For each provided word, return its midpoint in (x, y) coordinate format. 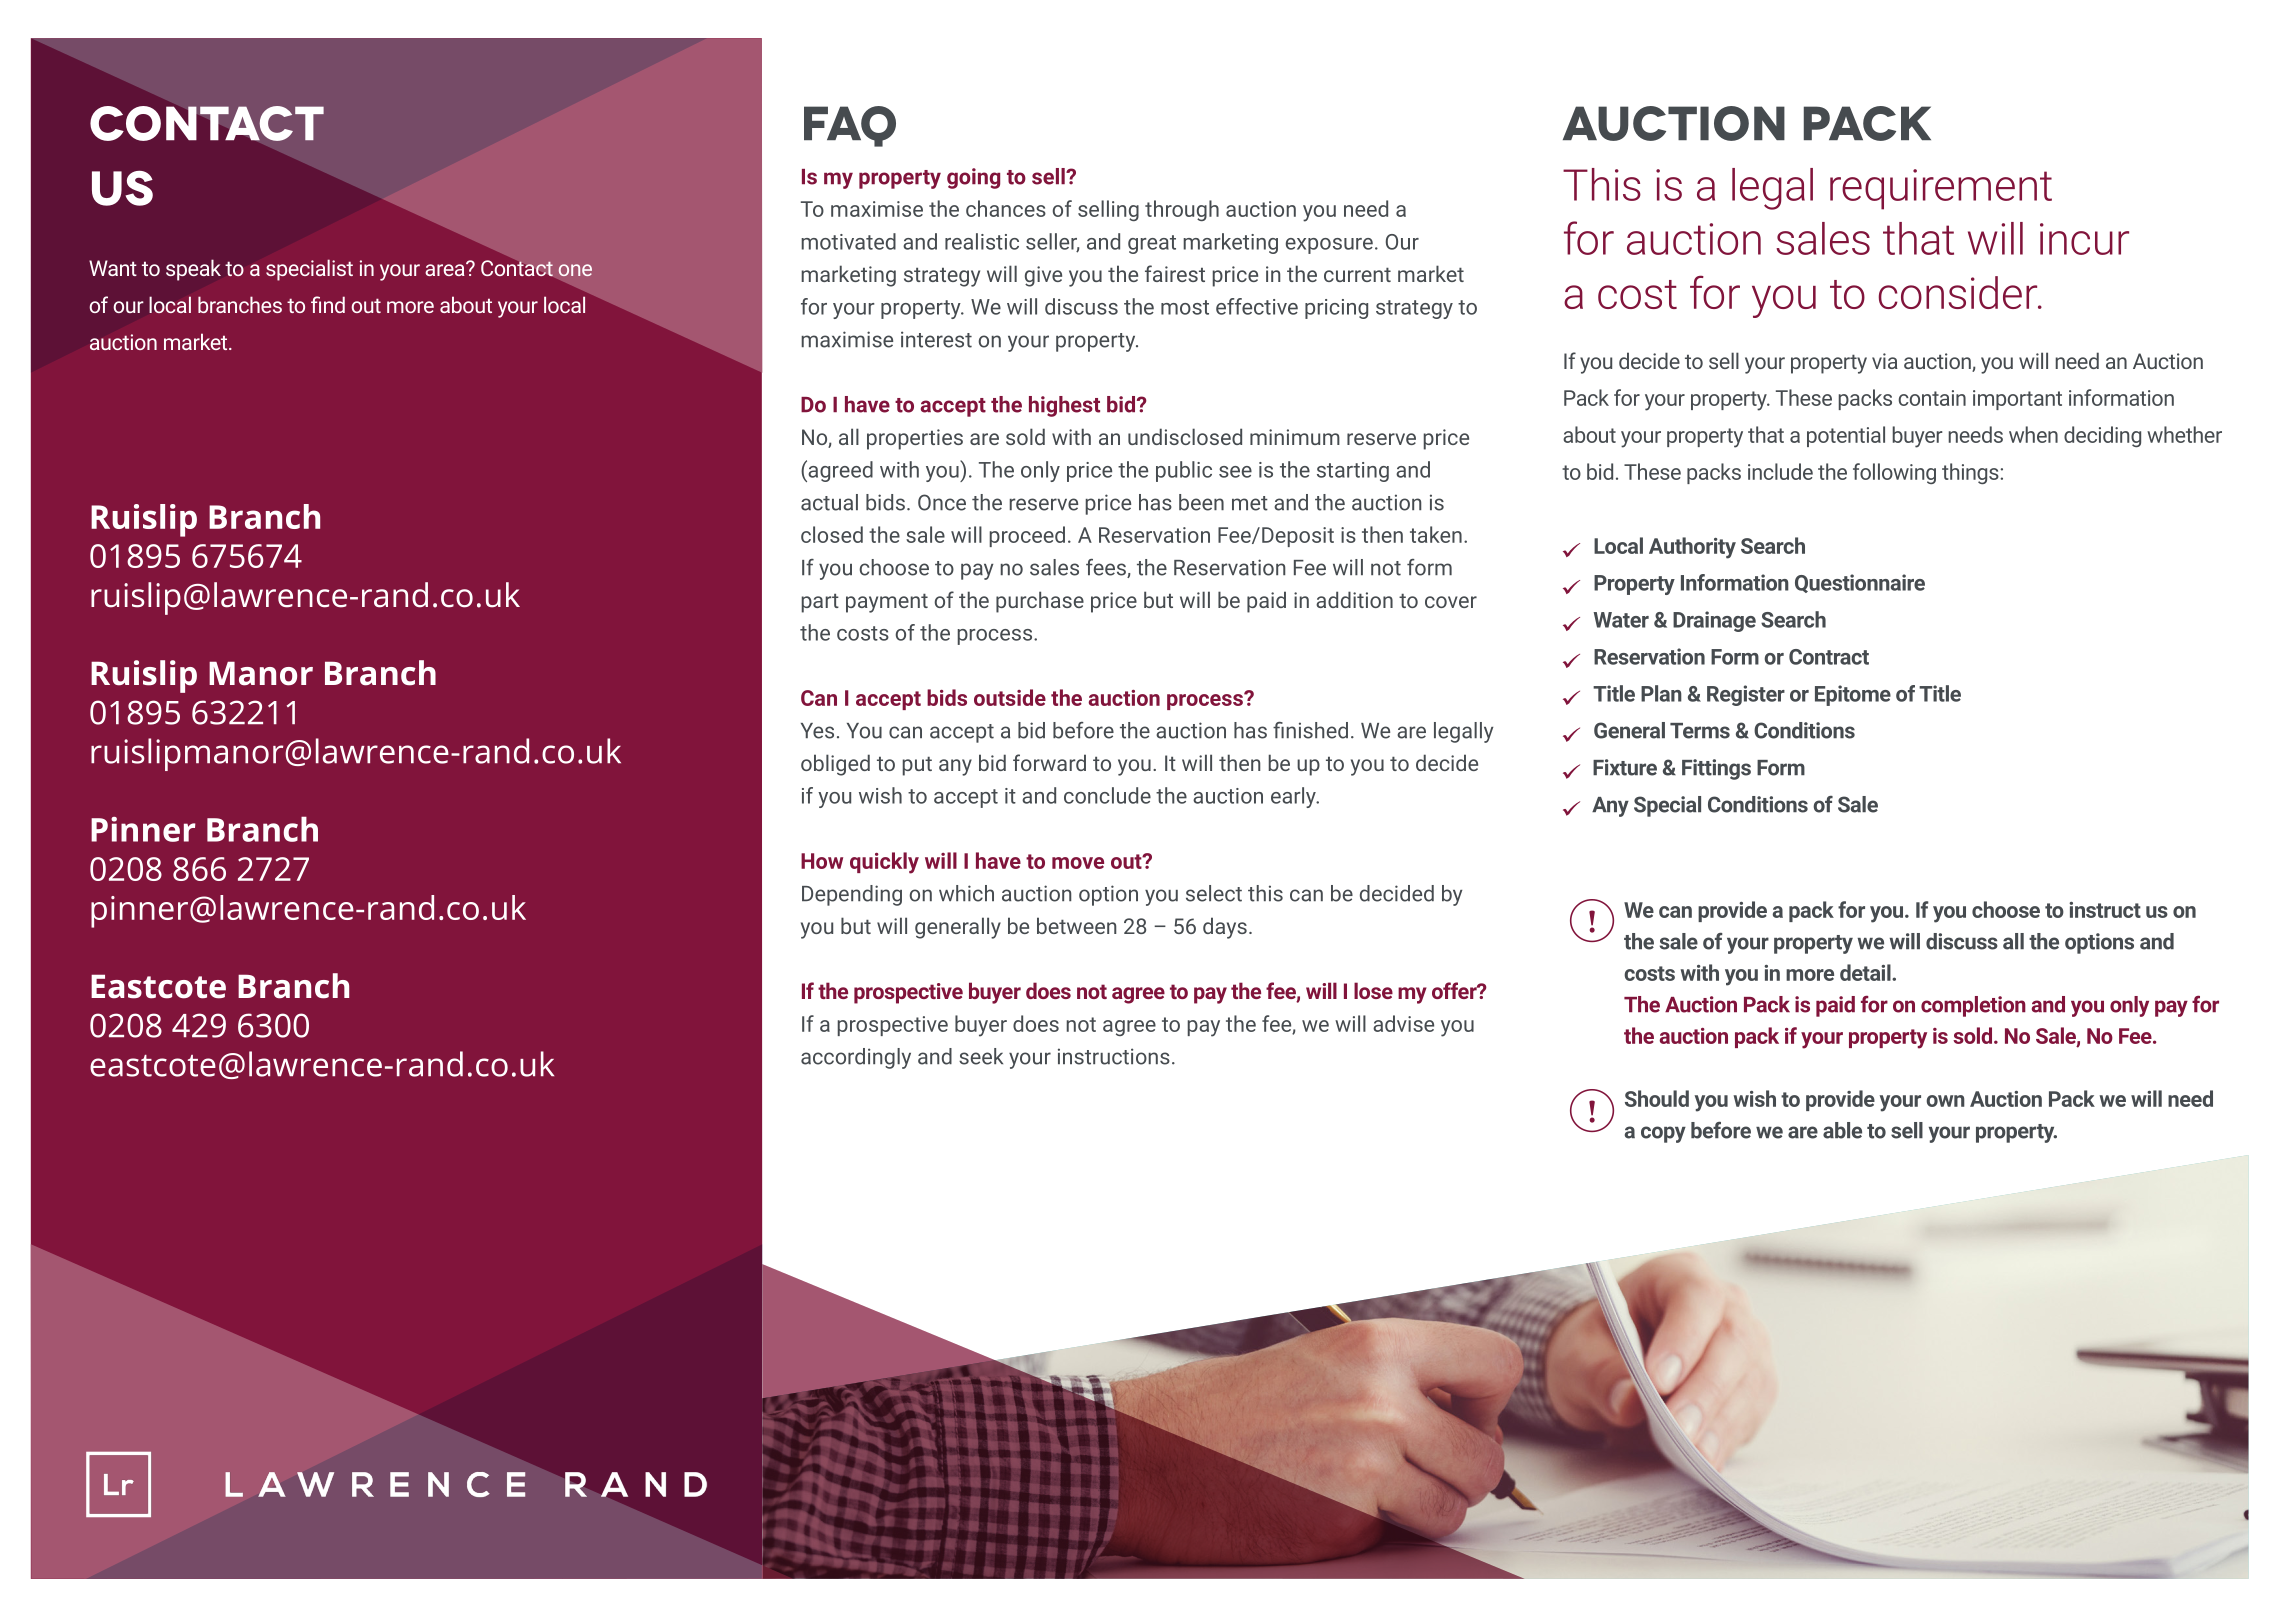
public (1184, 471)
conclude (1107, 795)
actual (829, 502)
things (1970, 473)
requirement (1941, 189)
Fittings (1716, 769)
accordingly (856, 1058)
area (446, 269)
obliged (835, 765)
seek (981, 1056)
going (973, 178)
